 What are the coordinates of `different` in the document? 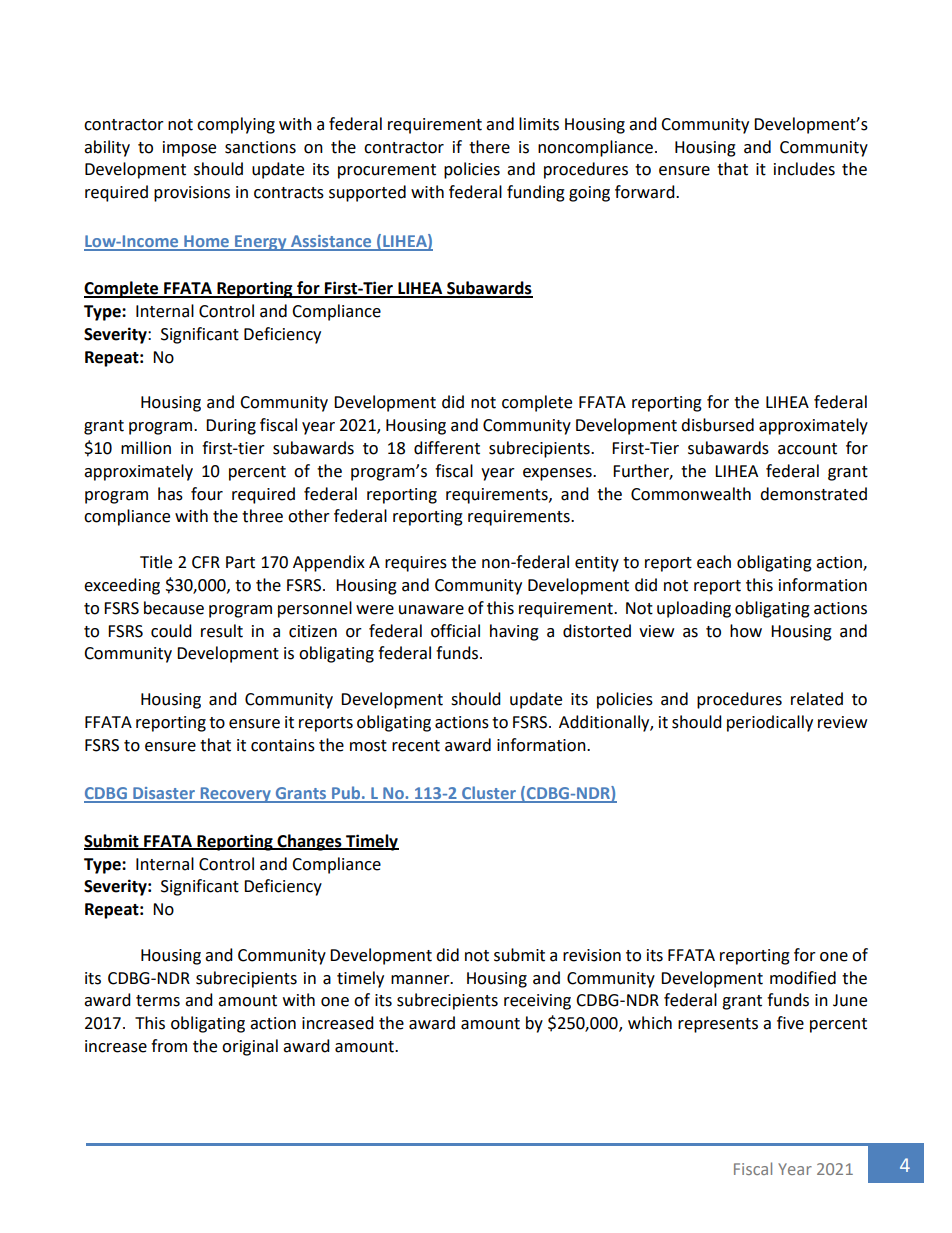 It's located at (447, 448).
